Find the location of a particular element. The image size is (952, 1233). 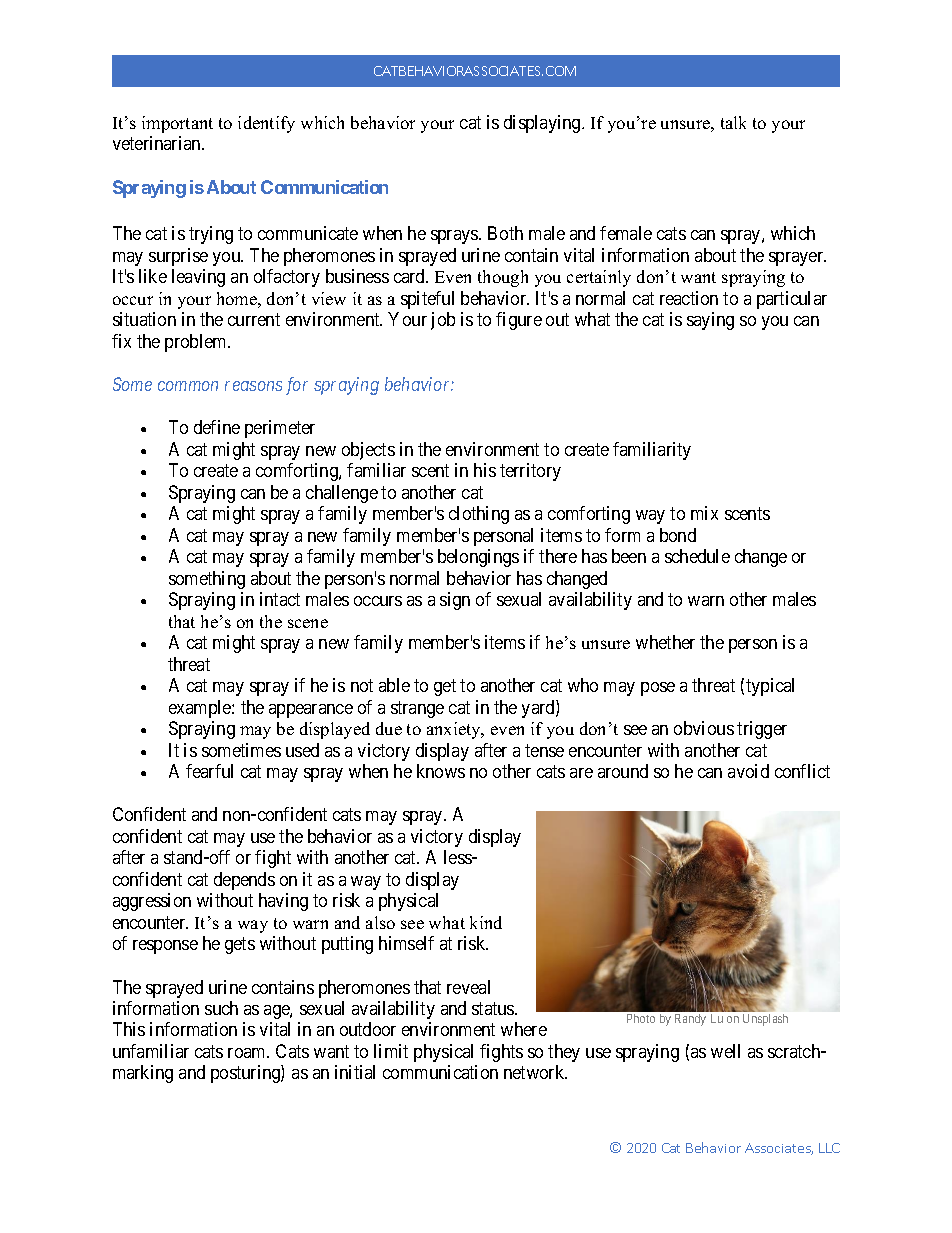

roam is located at coordinates (248, 1053).
